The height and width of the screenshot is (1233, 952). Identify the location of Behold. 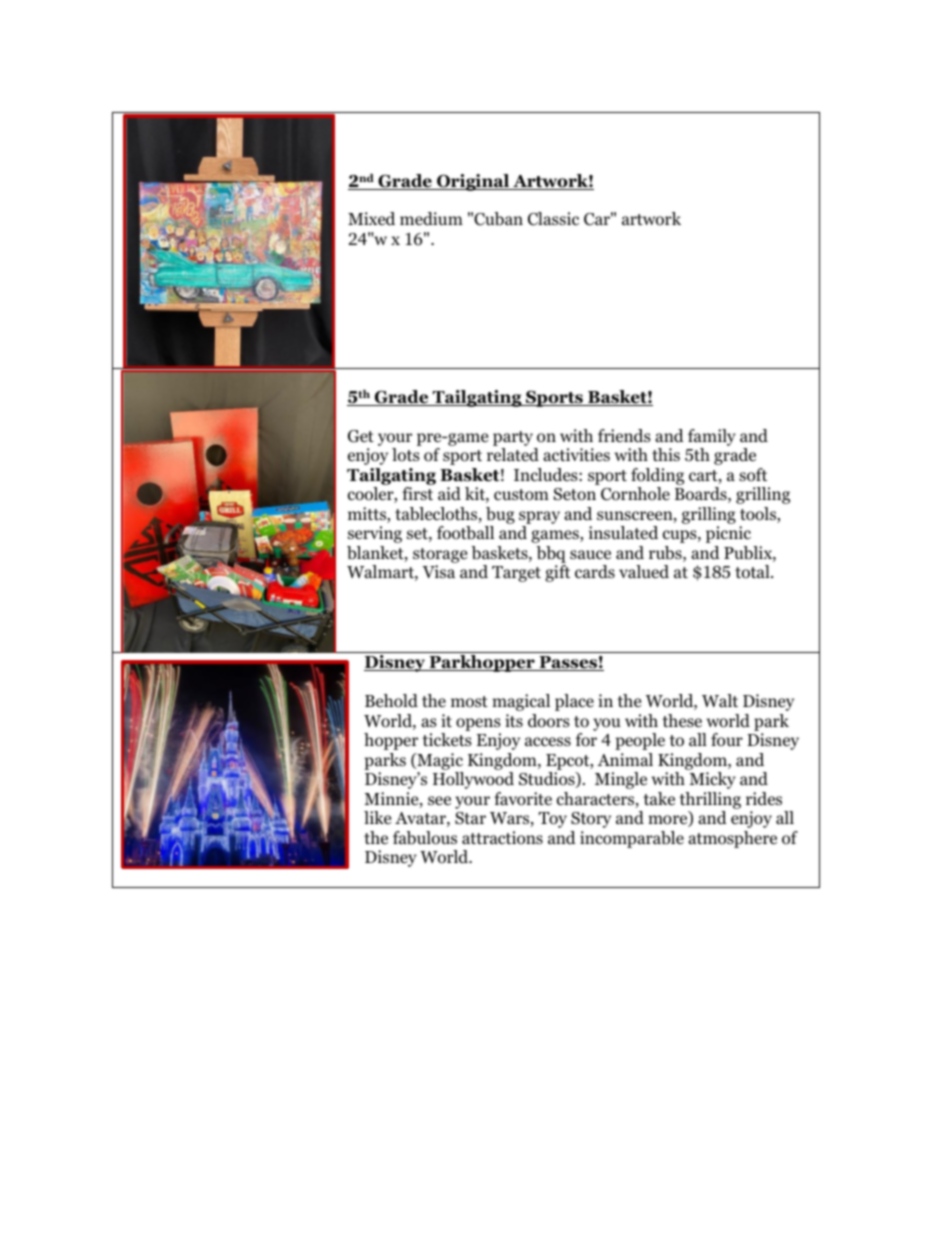
(391, 701).
